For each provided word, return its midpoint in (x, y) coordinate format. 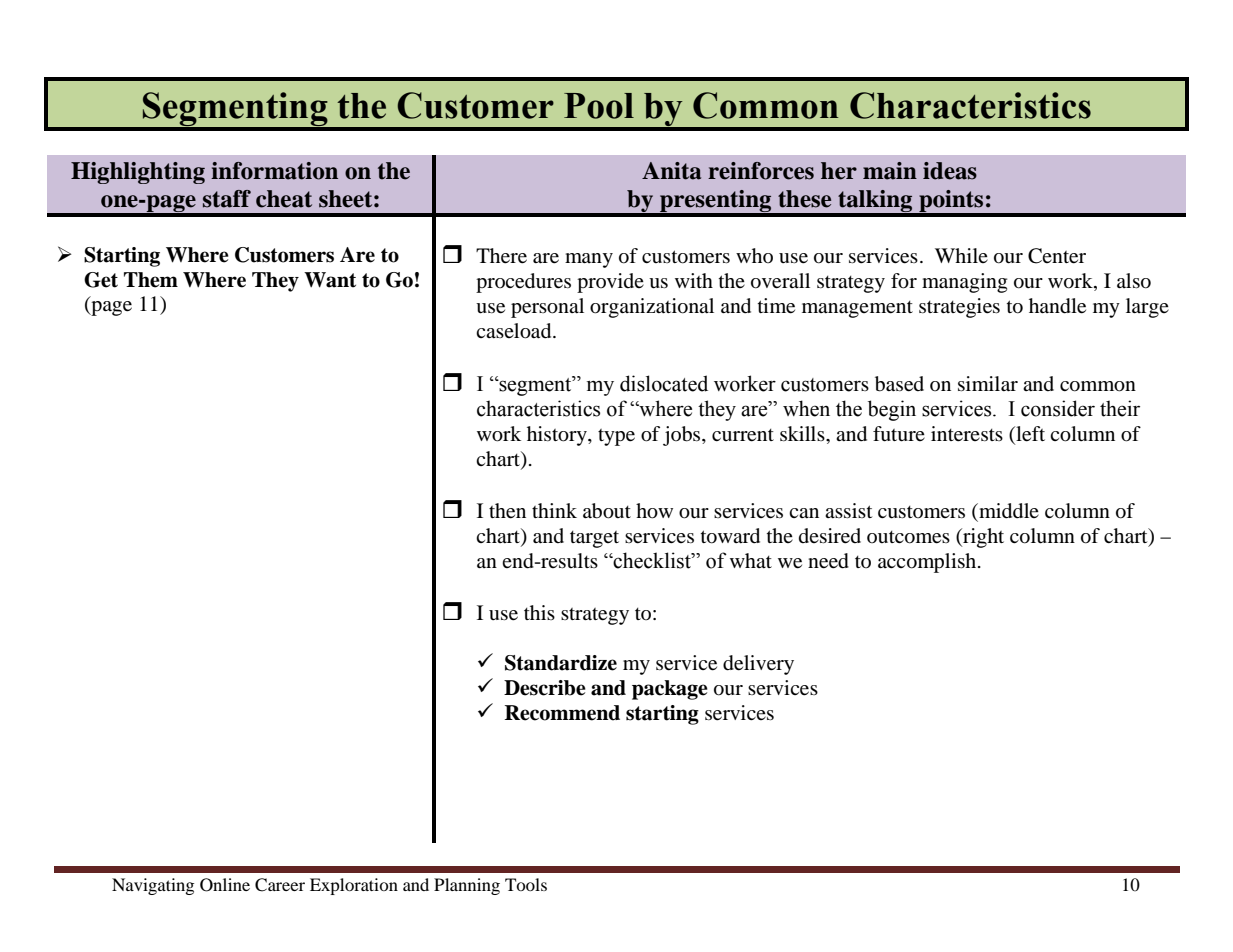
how (654, 511)
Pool (599, 106)
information (274, 171)
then (507, 511)
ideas (950, 171)
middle (1008, 511)
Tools (526, 884)
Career (280, 885)
